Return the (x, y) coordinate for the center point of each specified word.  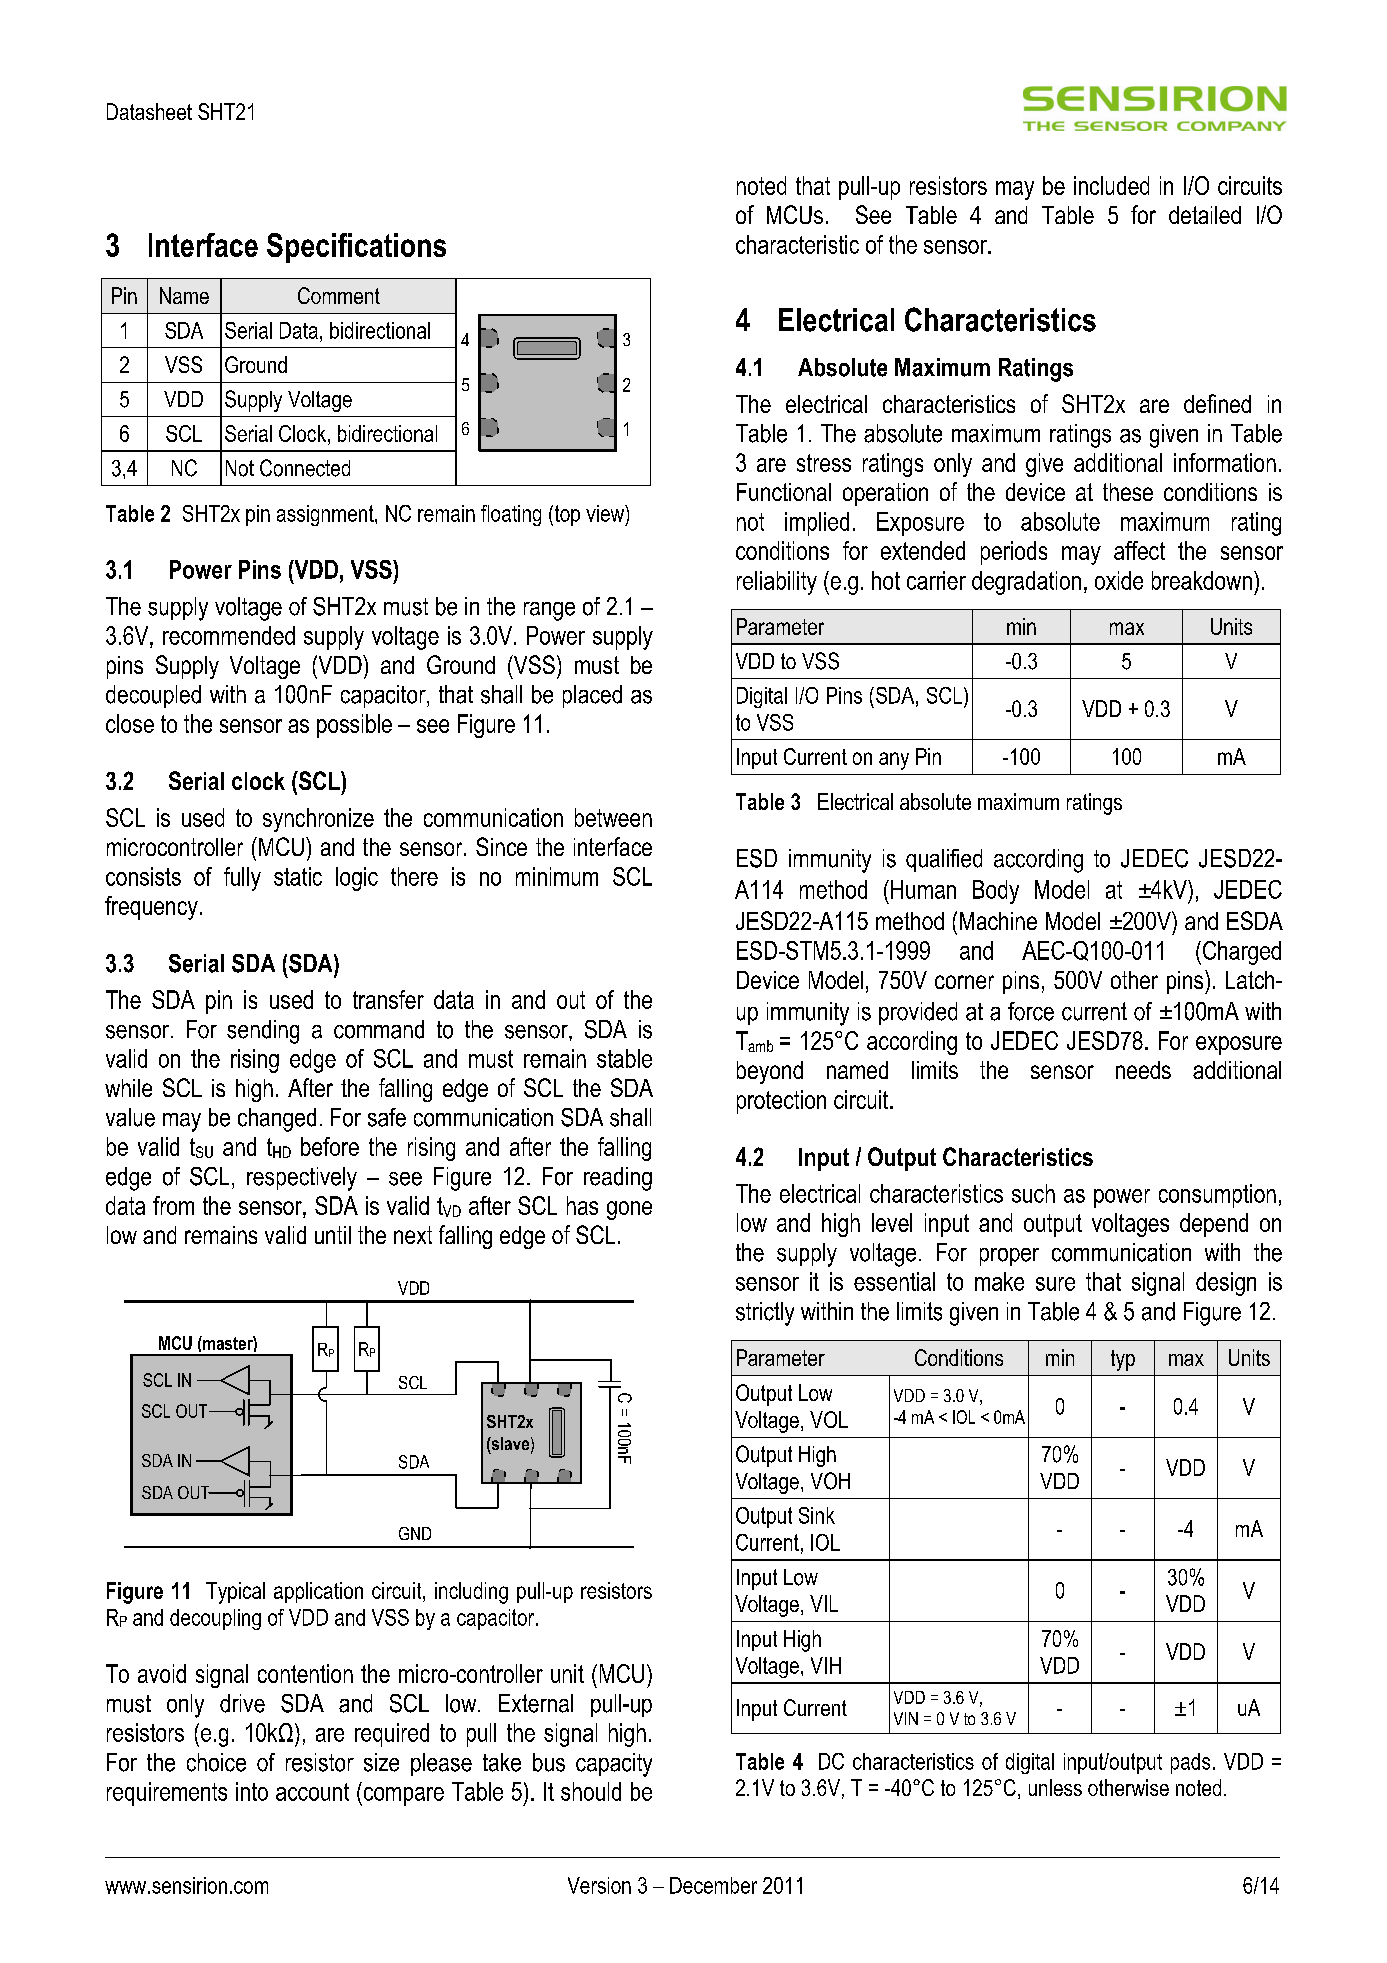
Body (996, 892)
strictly (765, 1314)
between (613, 817)
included (1111, 185)
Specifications (356, 248)
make (999, 1281)
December (713, 1885)
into (252, 1791)
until (333, 1235)
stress (824, 463)
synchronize (318, 820)
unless (1055, 1787)
